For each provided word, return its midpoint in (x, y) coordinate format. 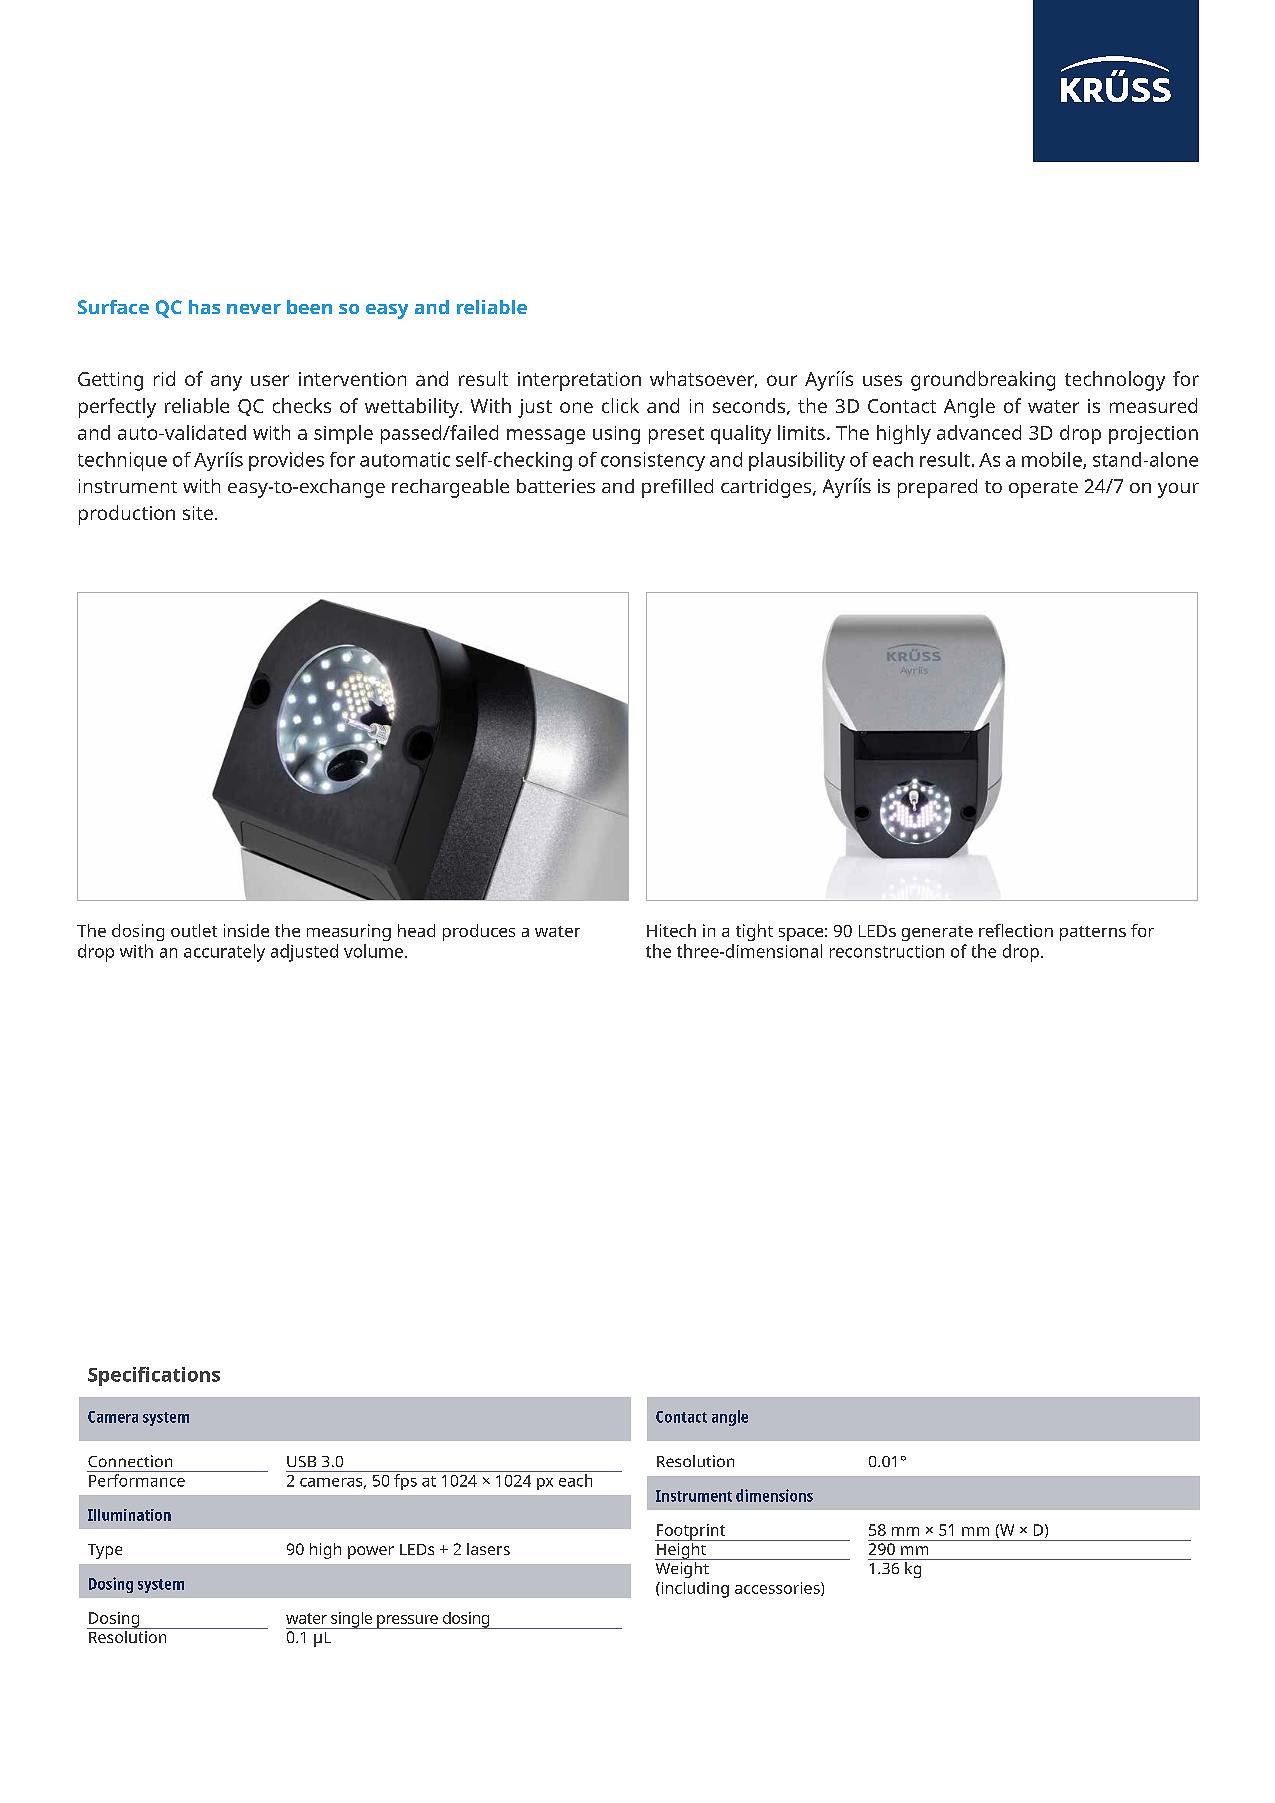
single (352, 1620)
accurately (224, 953)
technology (1115, 381)
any (226, 383)
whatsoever (703, 379)
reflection (1016, 930)
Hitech (671, 930)
